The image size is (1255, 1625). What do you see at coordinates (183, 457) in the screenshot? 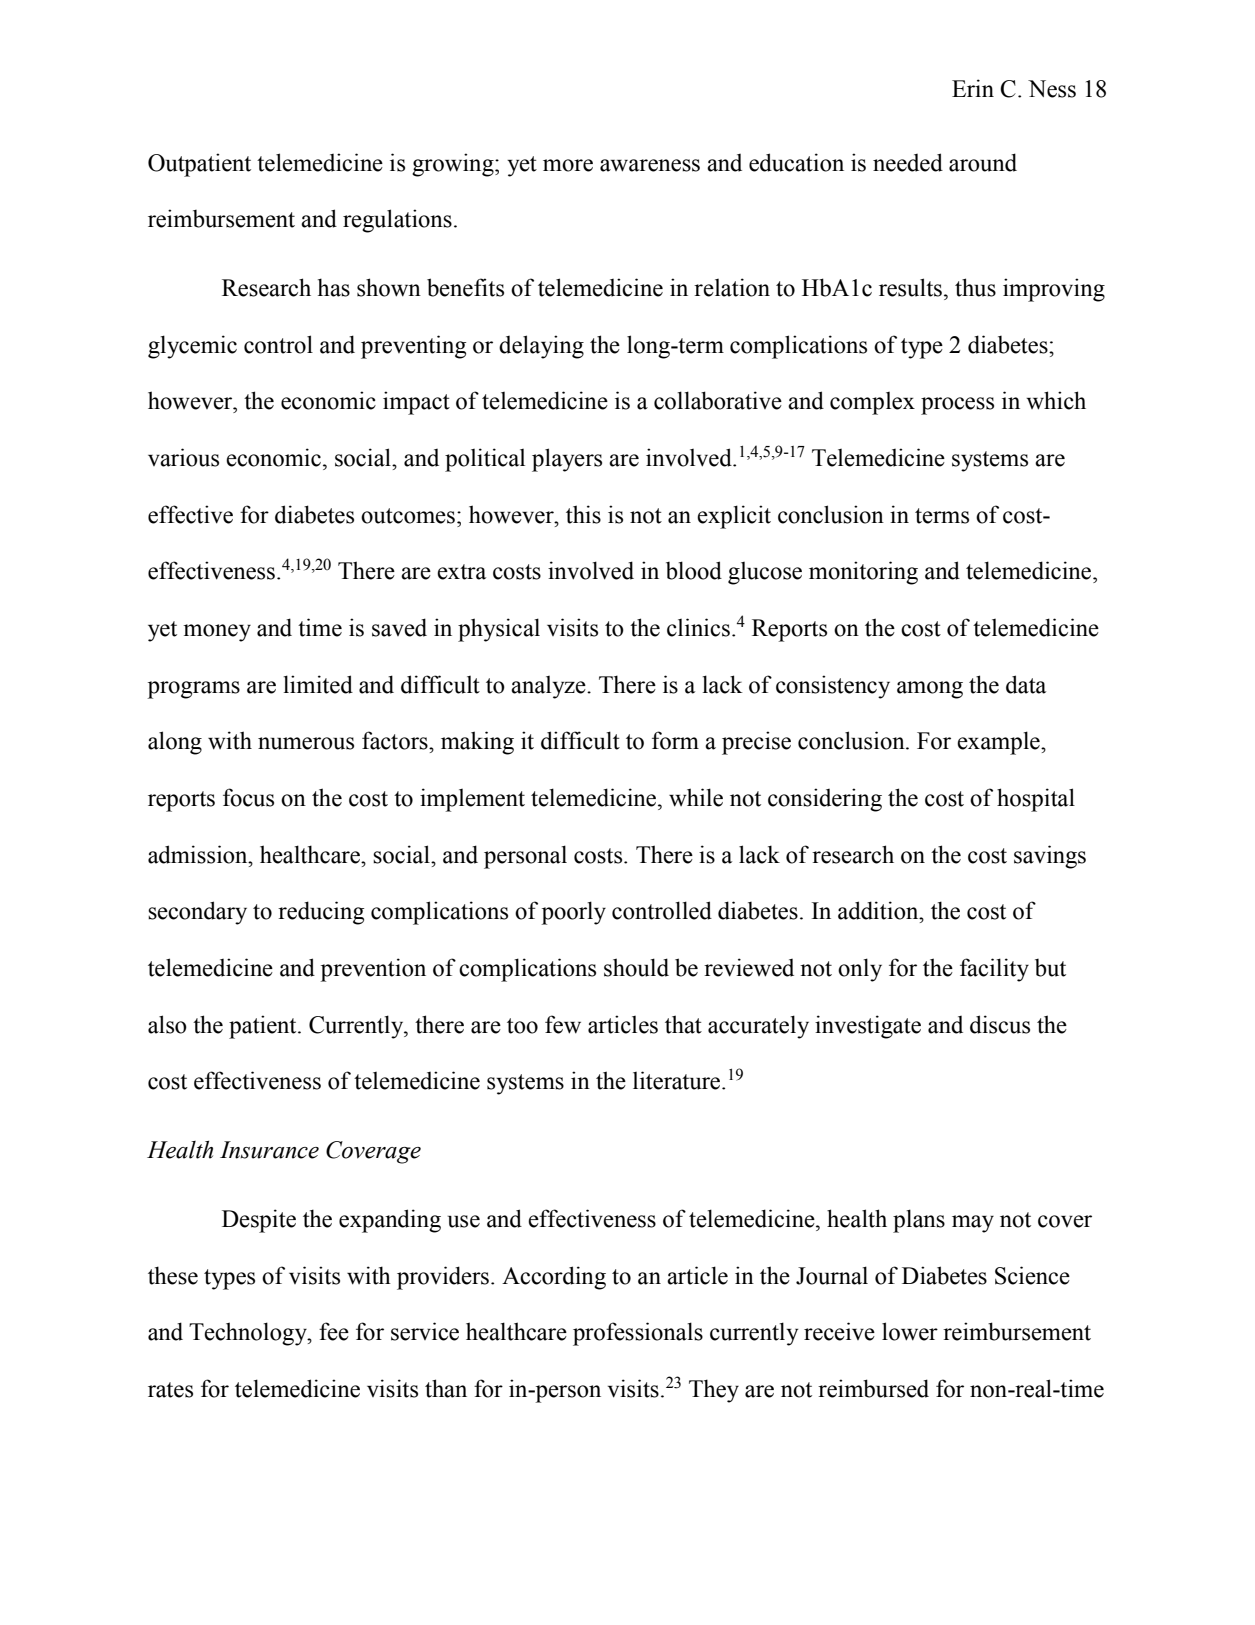
I see `various` at bounding box center [183, 457].
